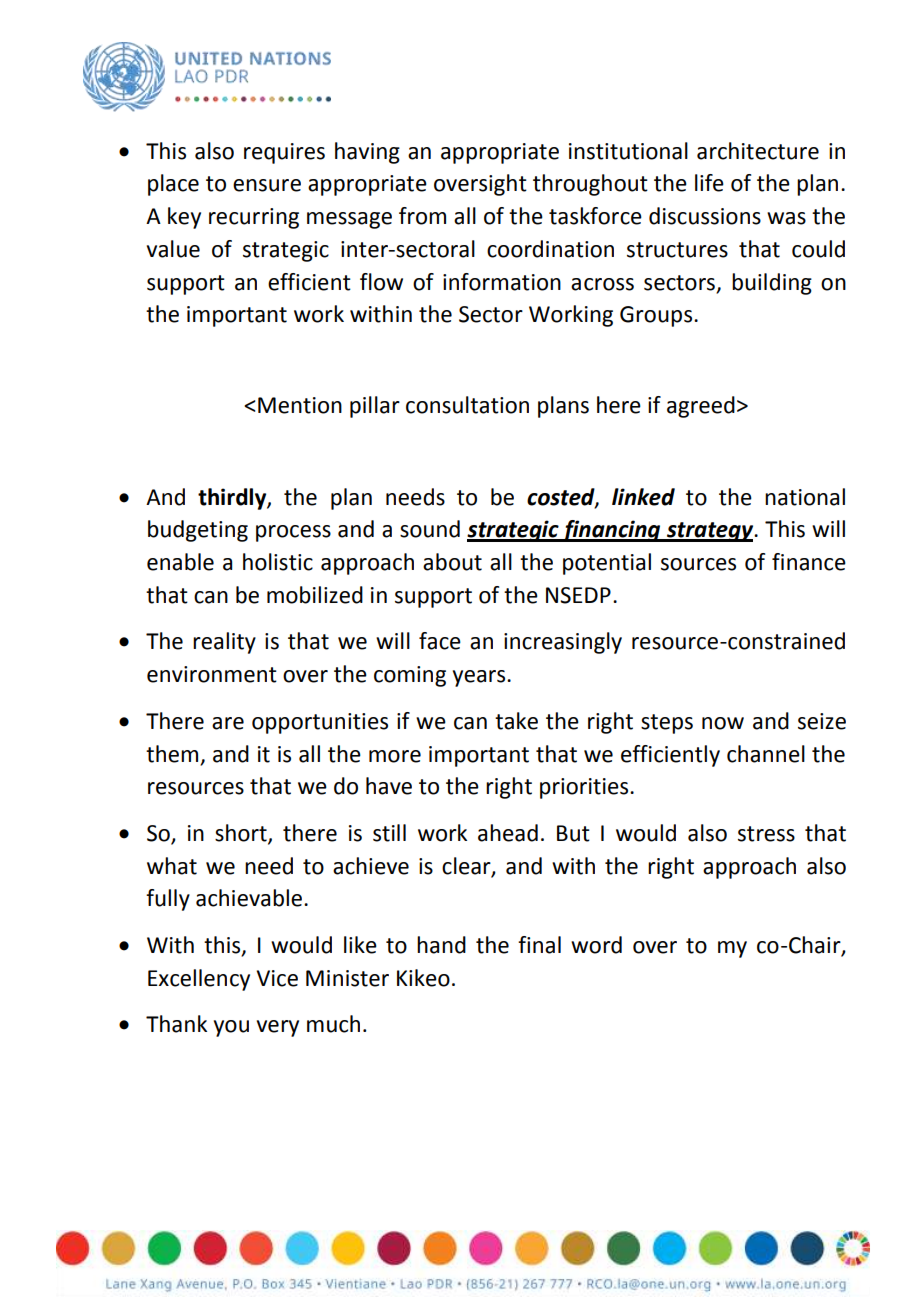 The image size is (924, 1309). What do you see at coordinates (809, 562) in the screenshot?
I see `finance` at bounding box center [809, 562].
